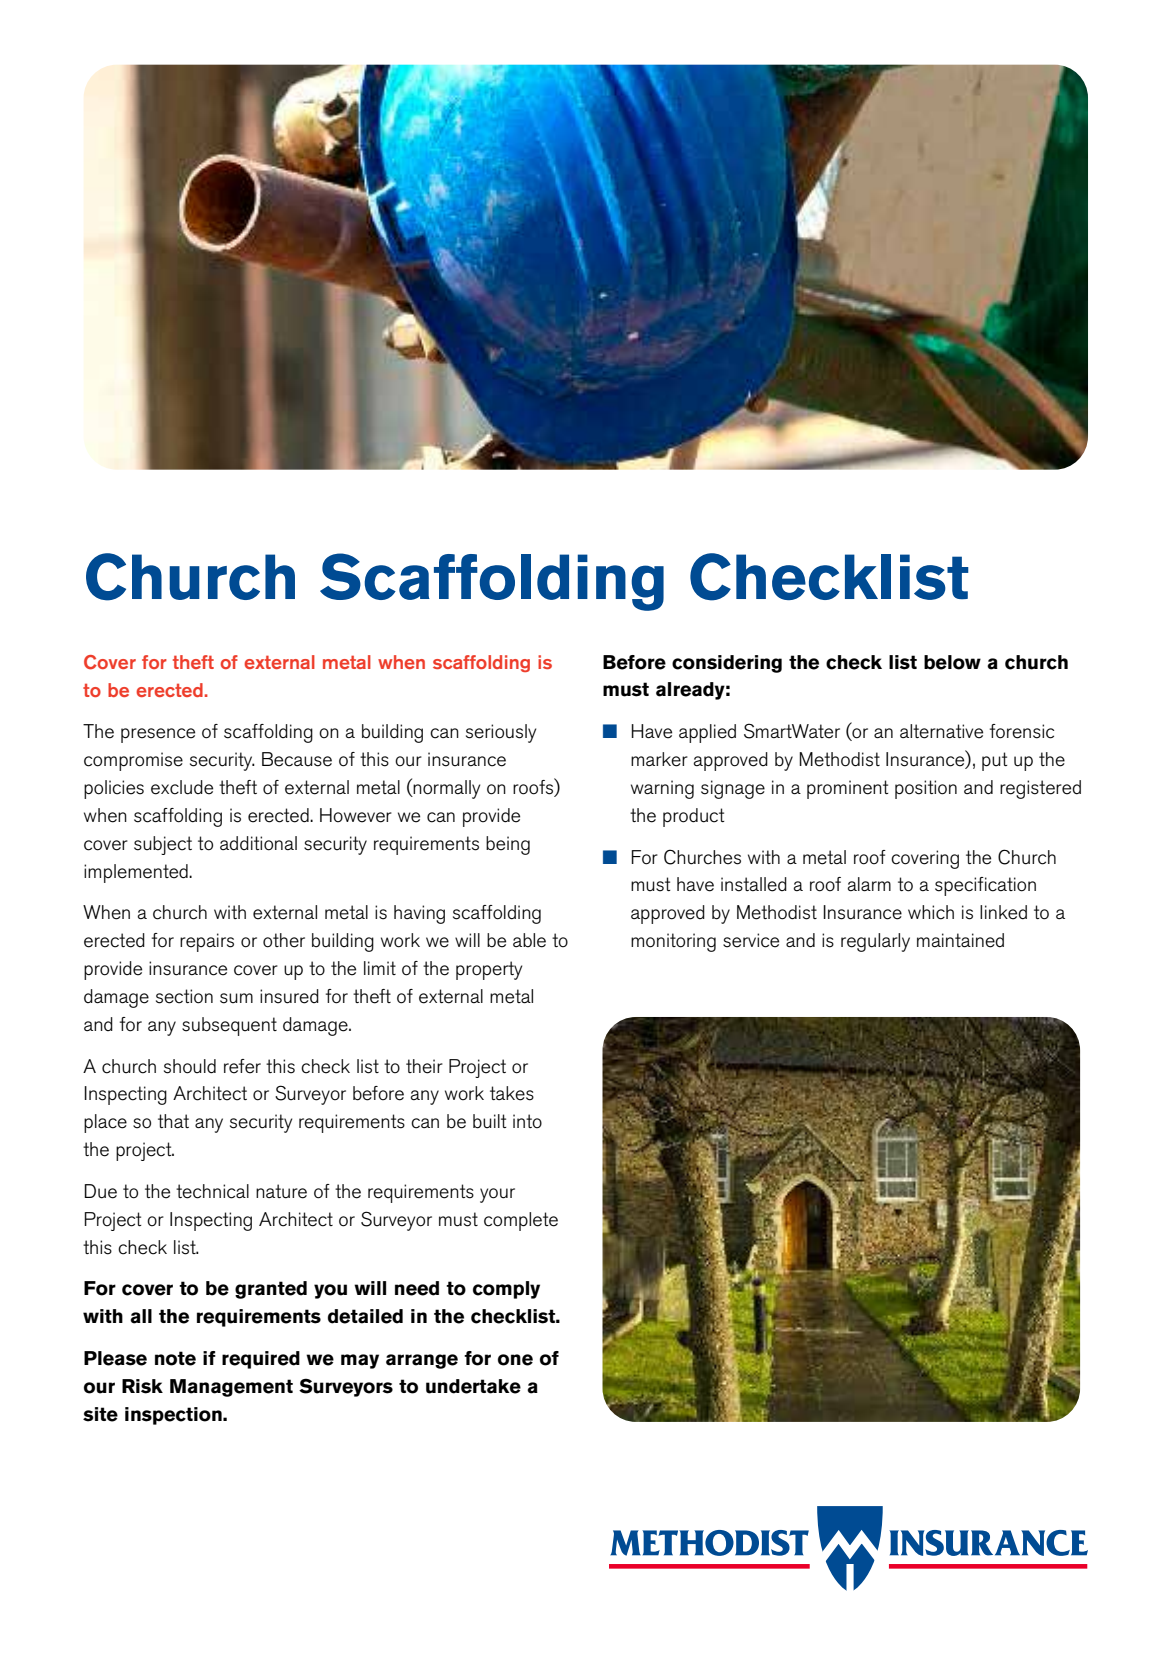 This document has width=1170, height=1655. I want to click on subsequent, so click(229, 1026).
